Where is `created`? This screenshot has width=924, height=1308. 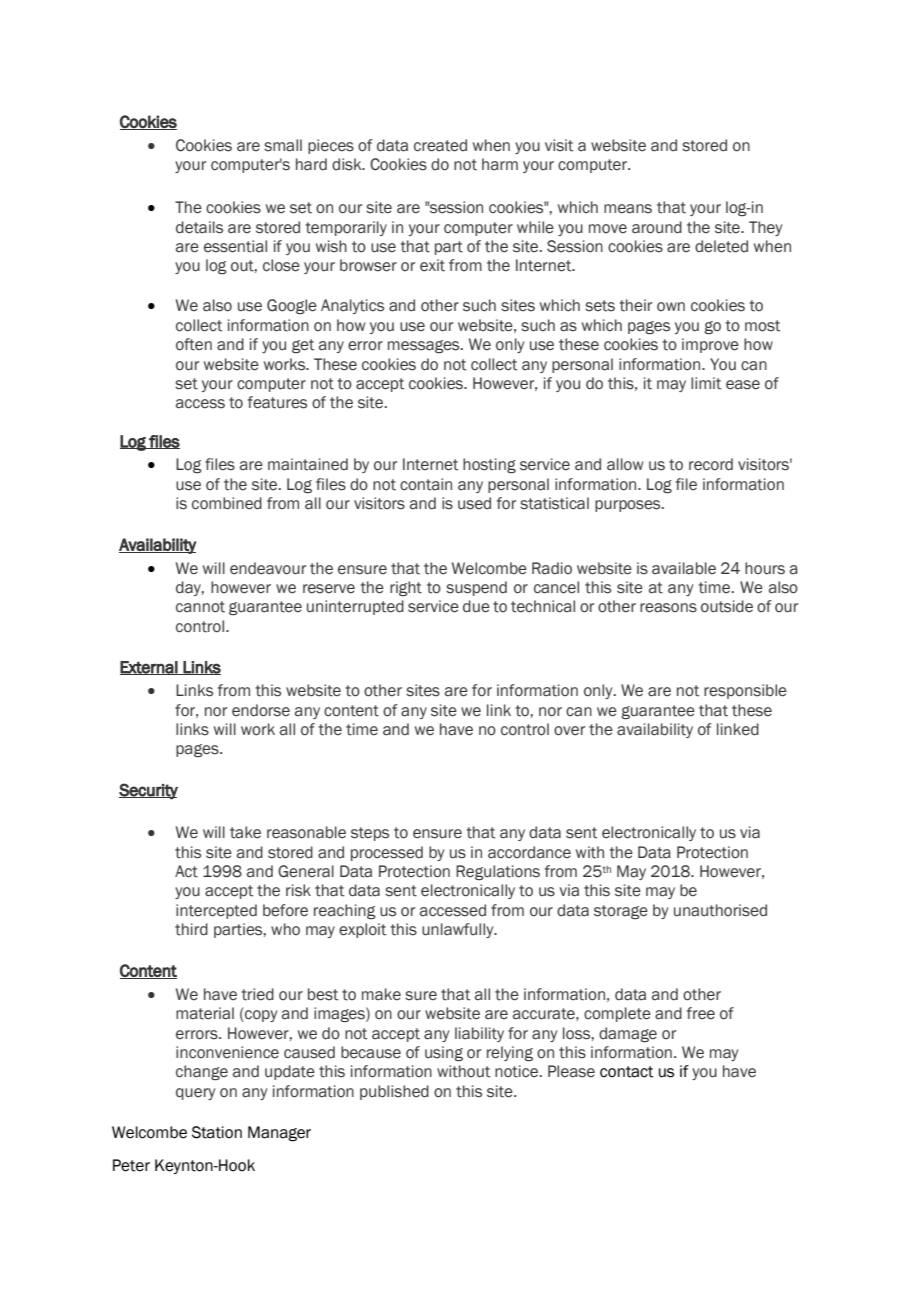
created is located at coordinates (440, 145).
